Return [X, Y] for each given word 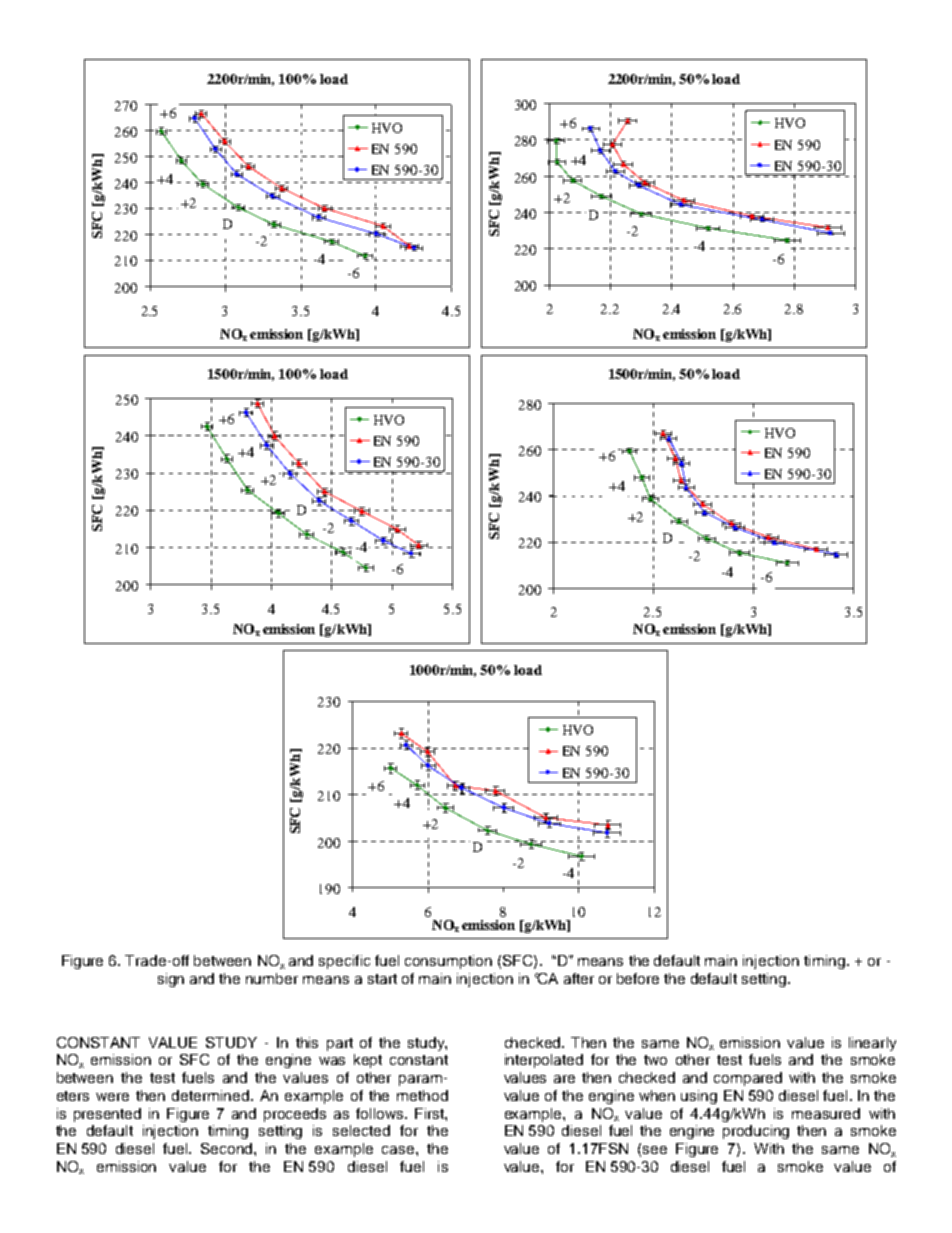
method [422, 1095]
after [579, 978]
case [399, 1150]
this [307, 1042]
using [699, 1097]
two [655, 1060]
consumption [448, 962]
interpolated [544, 1061]
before [638, 978]
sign [171, 980]
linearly [872, 1044]
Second [228, 1148]
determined [212, 1095]
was [332, 1061]
